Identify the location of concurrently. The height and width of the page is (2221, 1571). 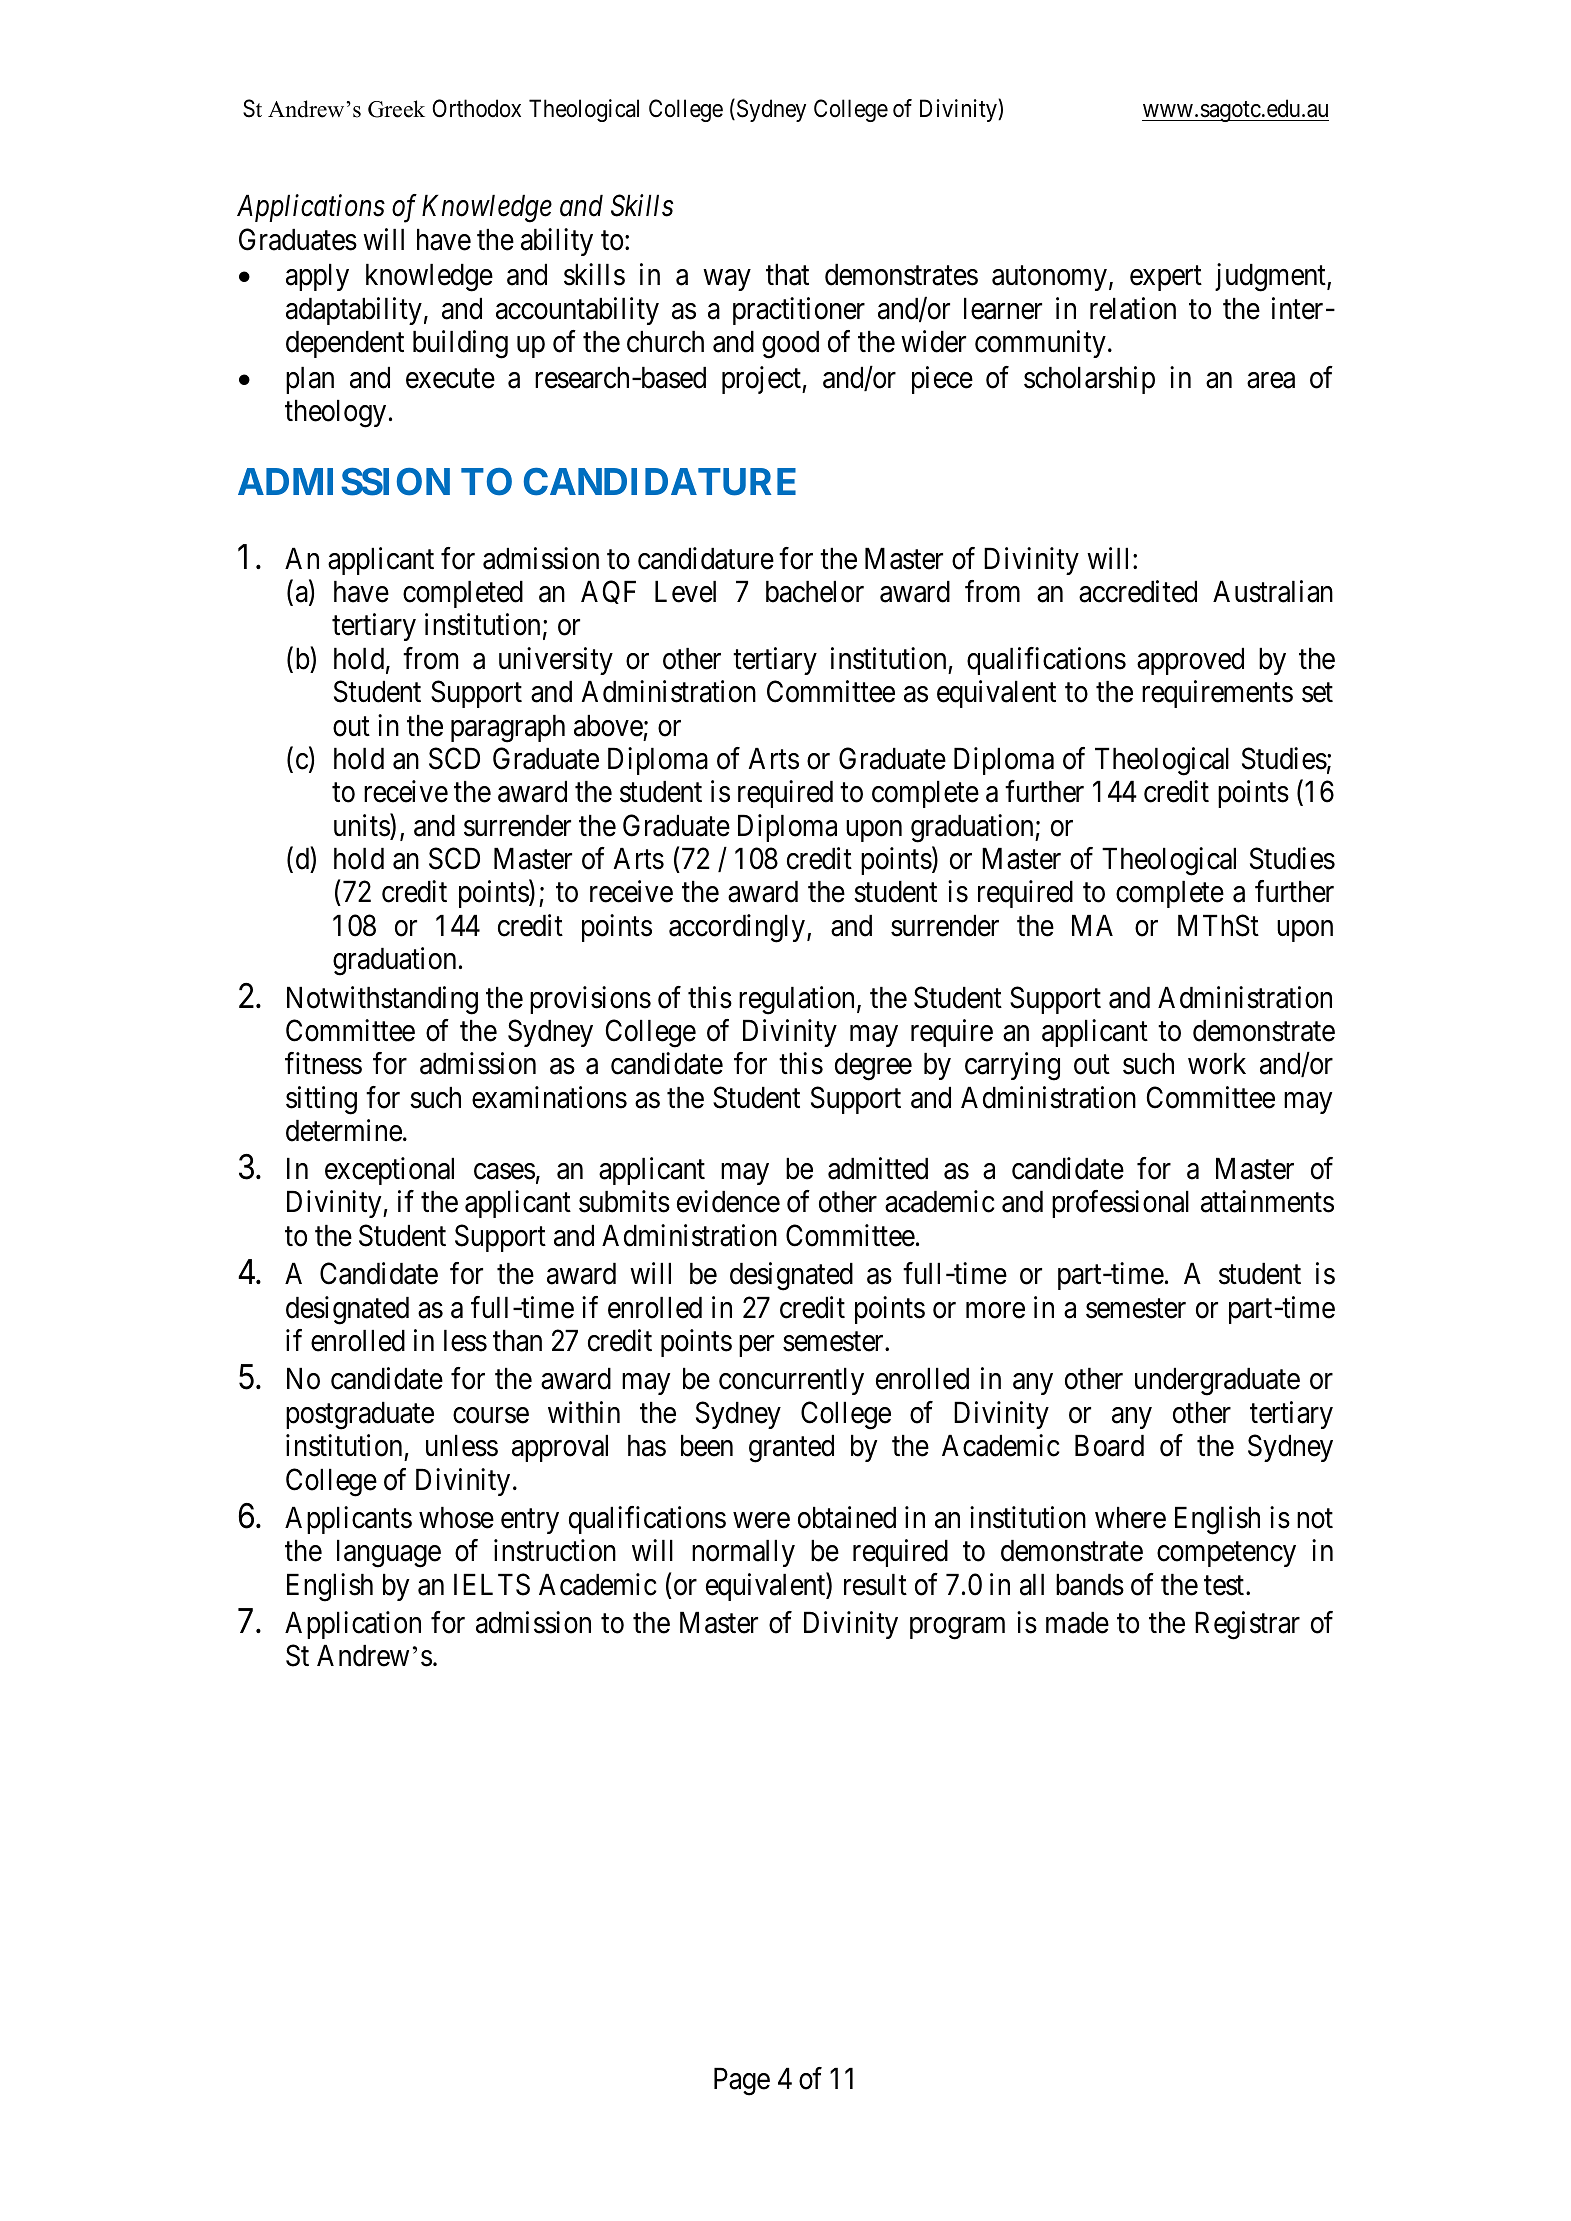
(791, 1381).
